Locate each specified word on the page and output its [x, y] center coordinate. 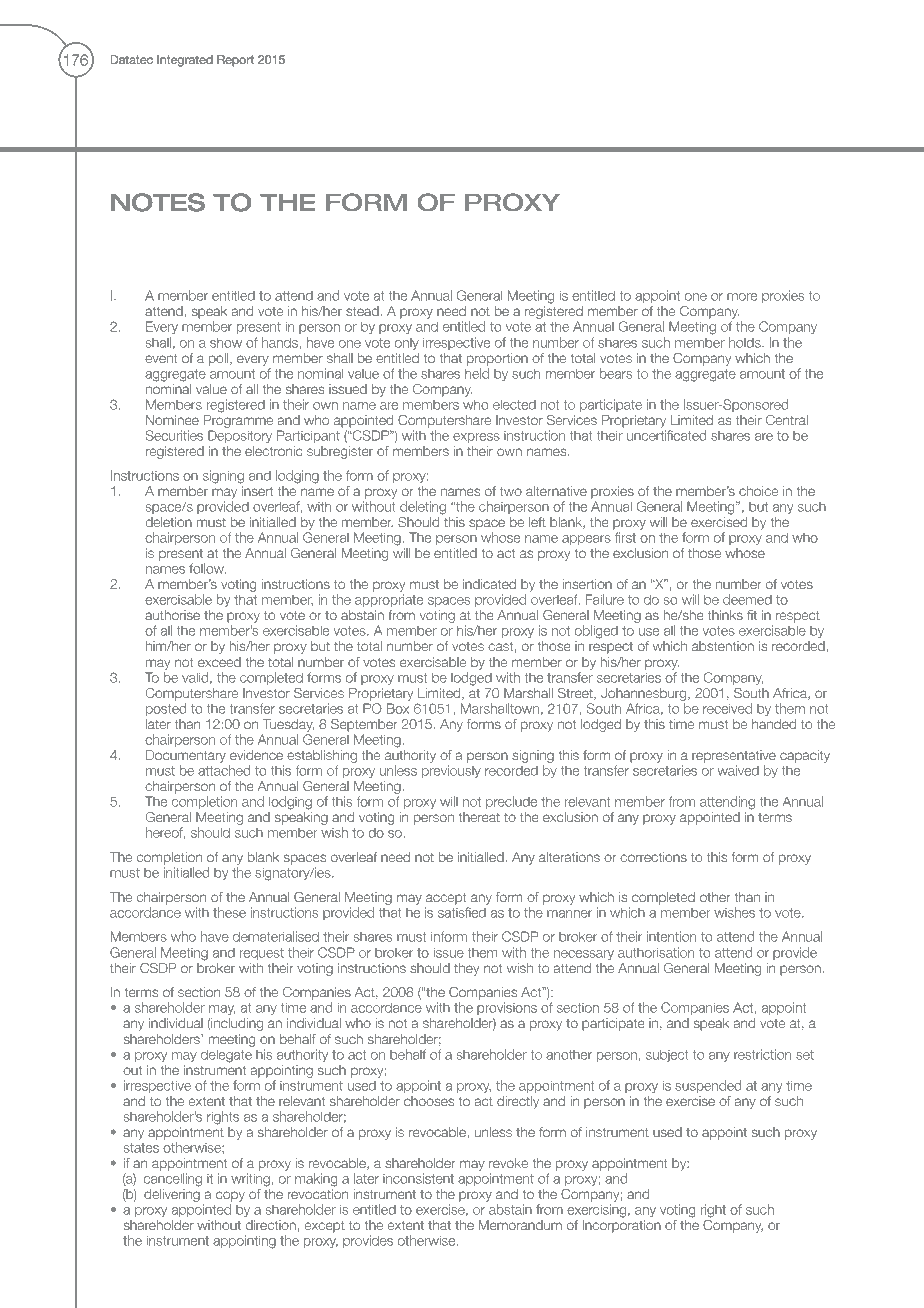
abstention [723, 646]
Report [235, 61]
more [742, 297]
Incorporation [621, 1226]
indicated [489, 584]
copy [230, 1196]
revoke [508, 1163]
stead [363, 311]
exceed [219, 662]
